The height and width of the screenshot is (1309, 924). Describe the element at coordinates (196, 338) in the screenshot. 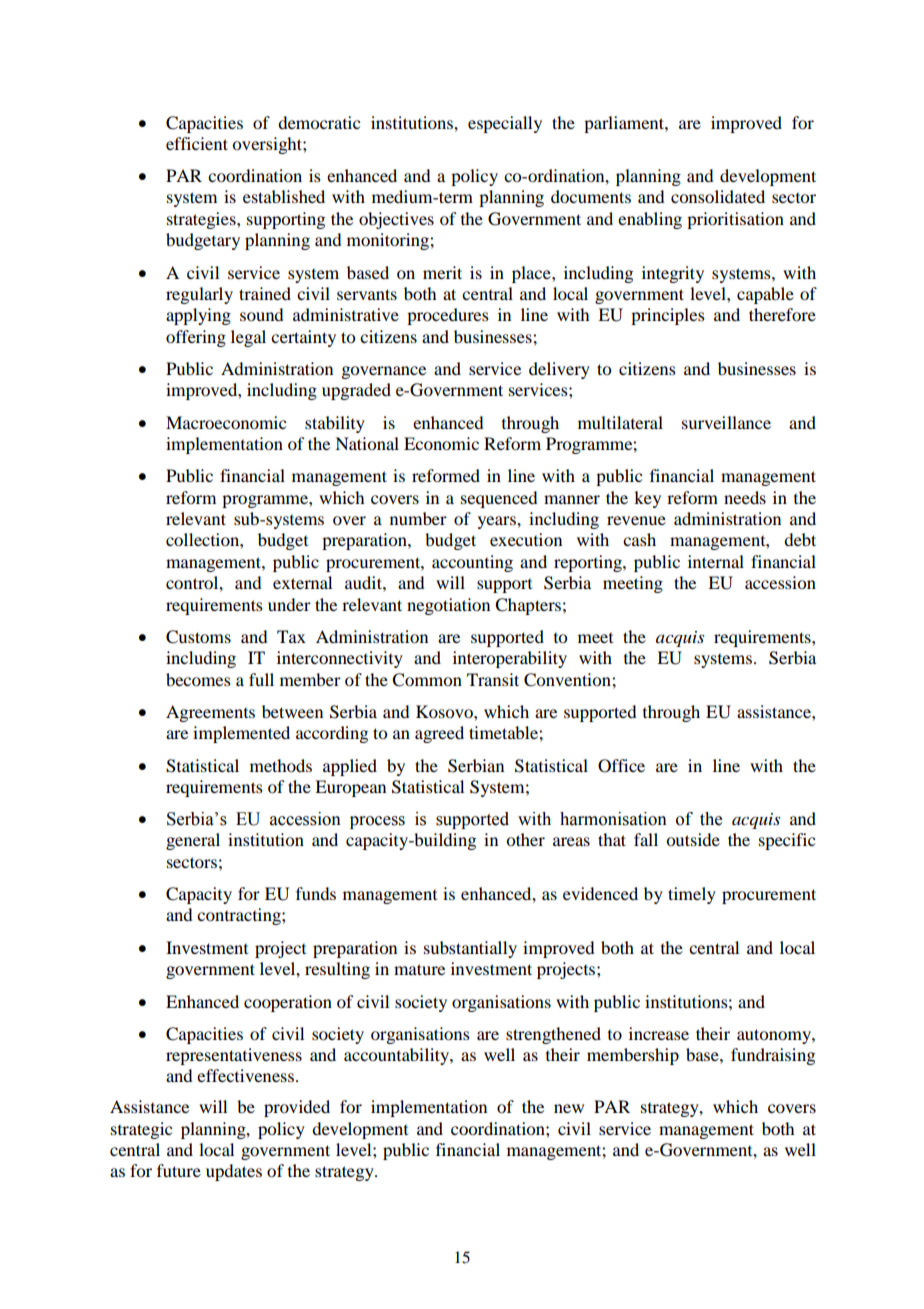

I see `offering` at that location.
